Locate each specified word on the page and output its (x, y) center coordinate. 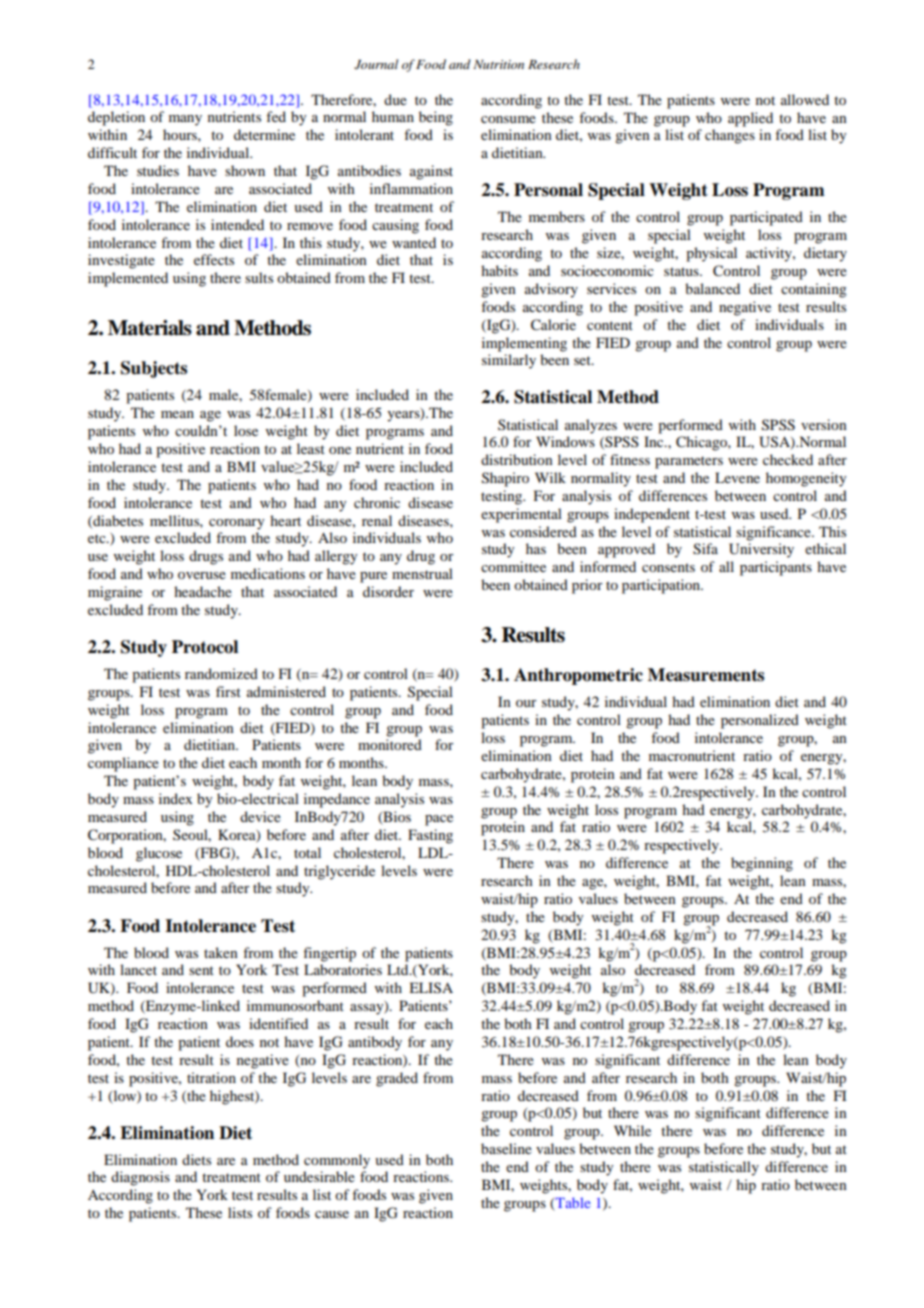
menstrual (422, 573)
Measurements (706, 675)
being (436, 118)
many (185, 120)
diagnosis (140, 1178)
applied (750, 119)
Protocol (205, 647)
